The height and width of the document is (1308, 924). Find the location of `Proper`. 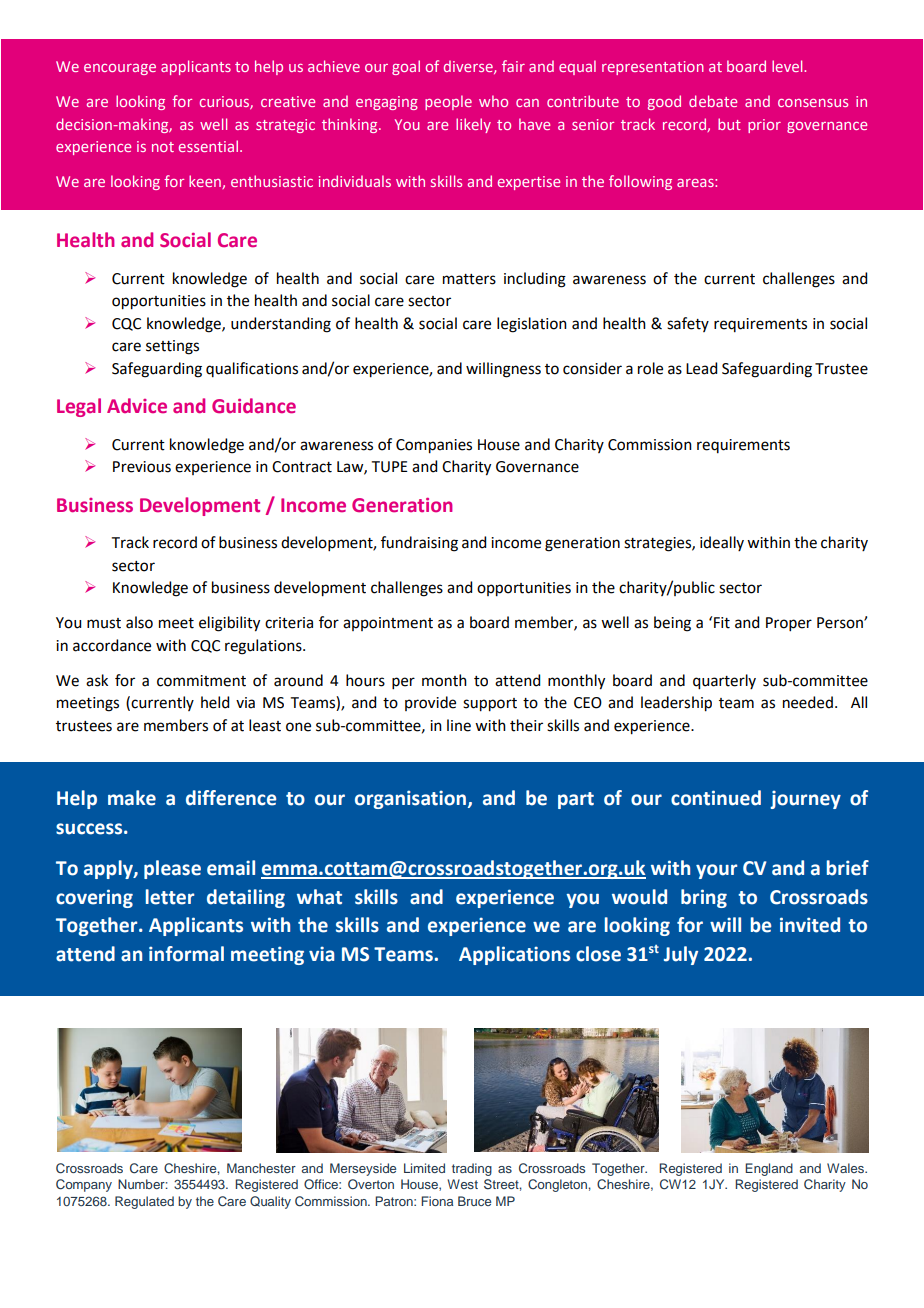

Proper is located at coordinates (789, 624).
